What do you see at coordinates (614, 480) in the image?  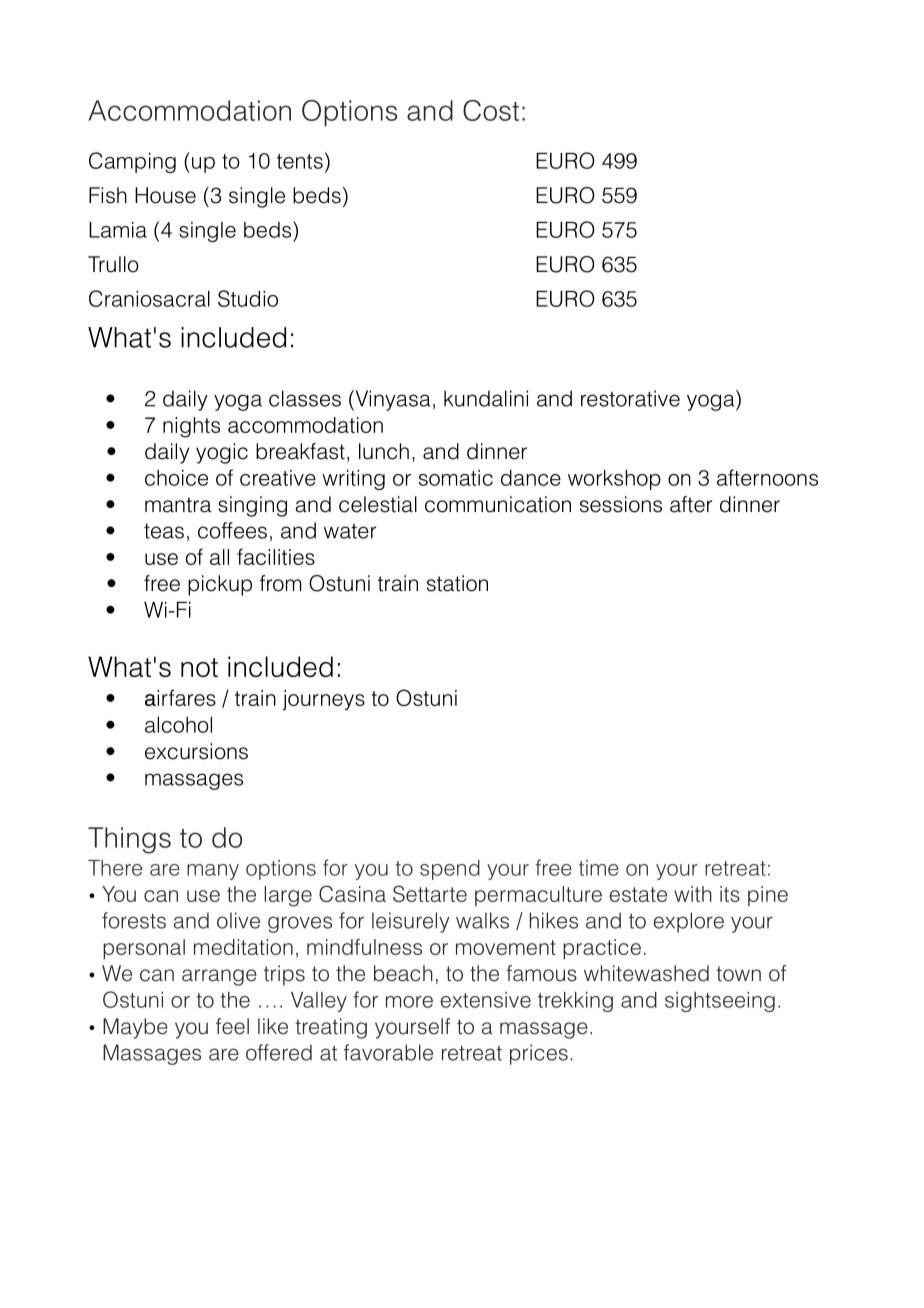 I see `workshop` at bounding box center [614, 480].
